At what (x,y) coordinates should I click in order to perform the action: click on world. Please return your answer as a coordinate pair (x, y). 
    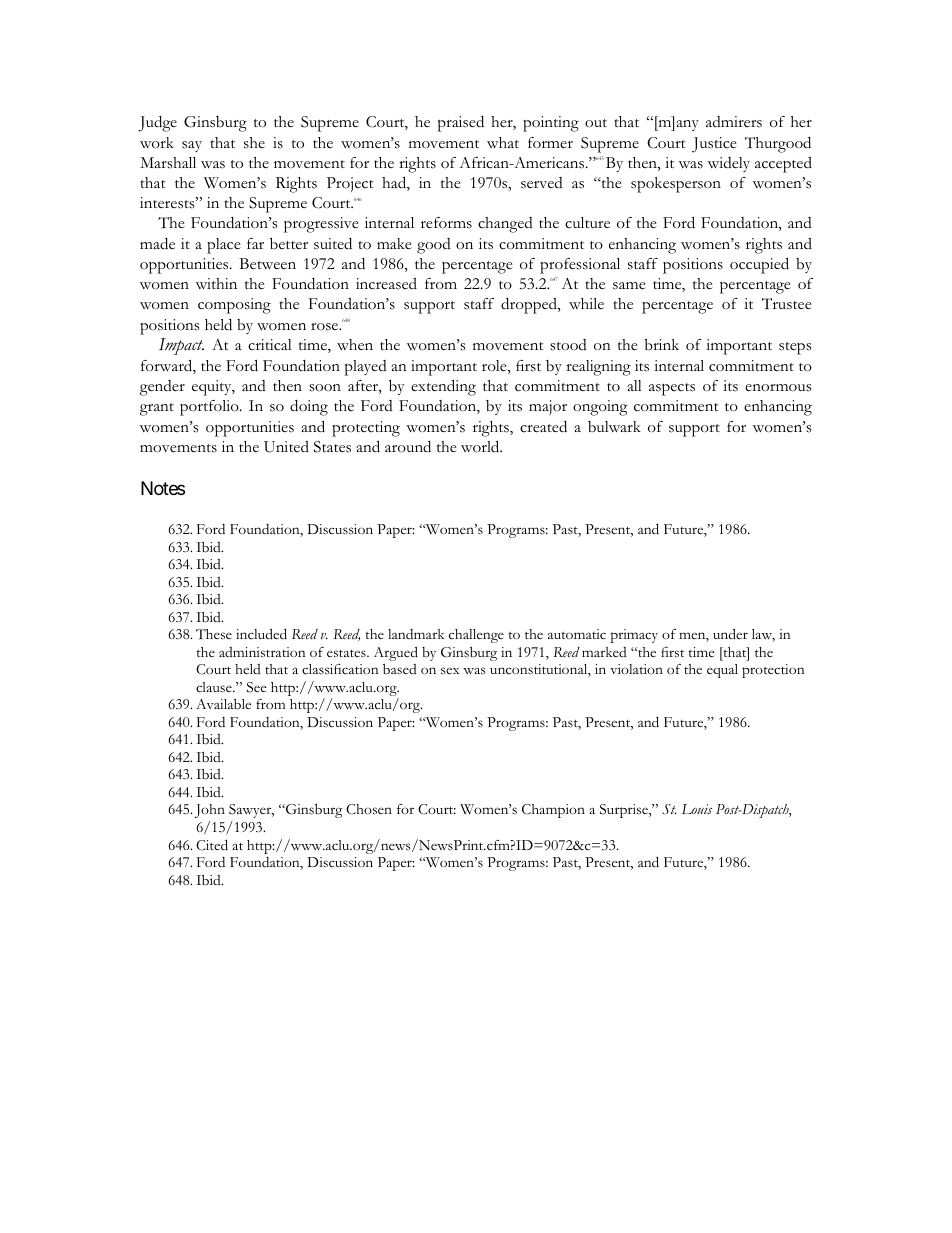
    Looking at the image, I should click on (481, 446).
